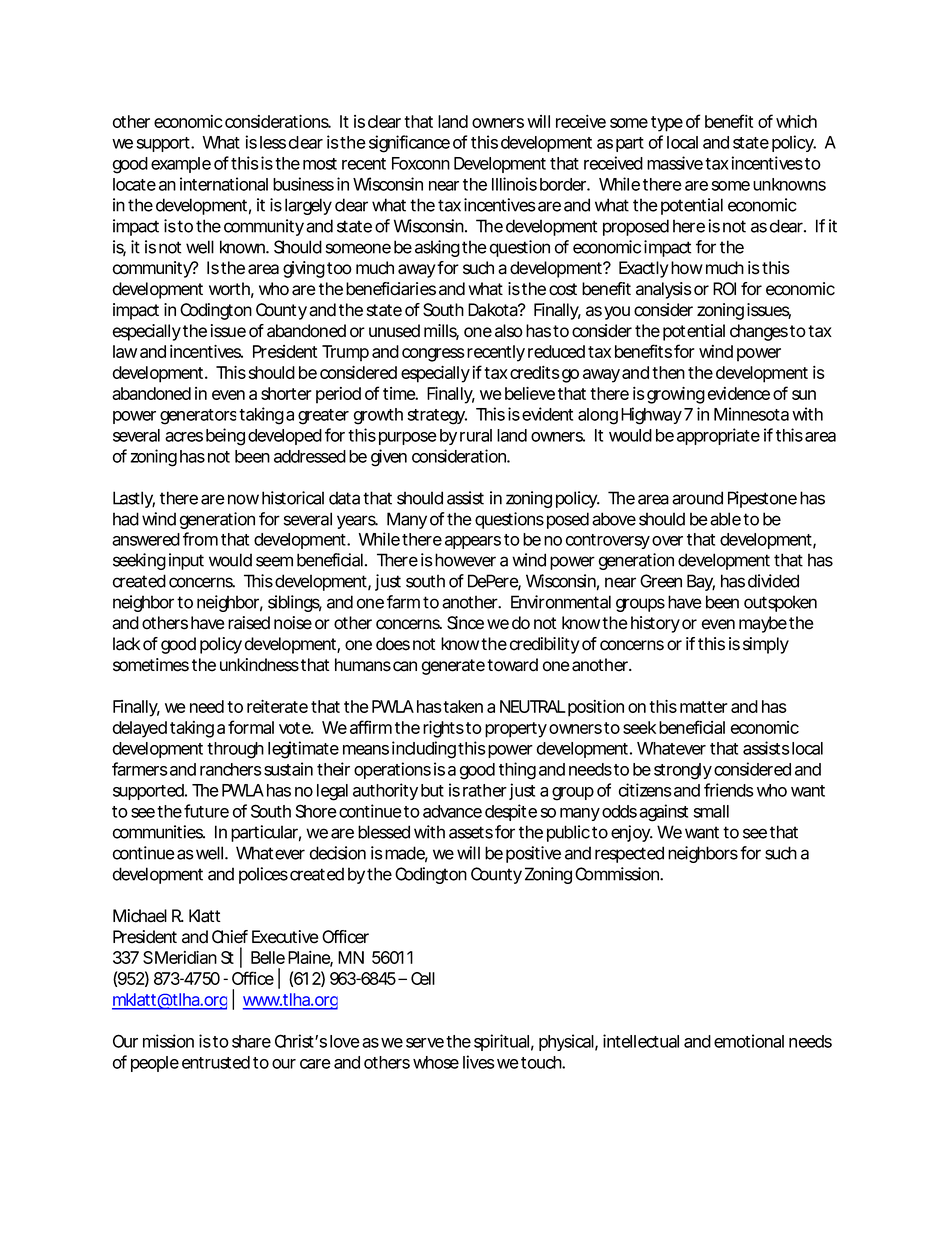 The width and height of the screenshot is (952, 1233). What do you see at coordinates (739, 393) in the screenshot?
I see `evidence` at bounding box center [739, 393].
